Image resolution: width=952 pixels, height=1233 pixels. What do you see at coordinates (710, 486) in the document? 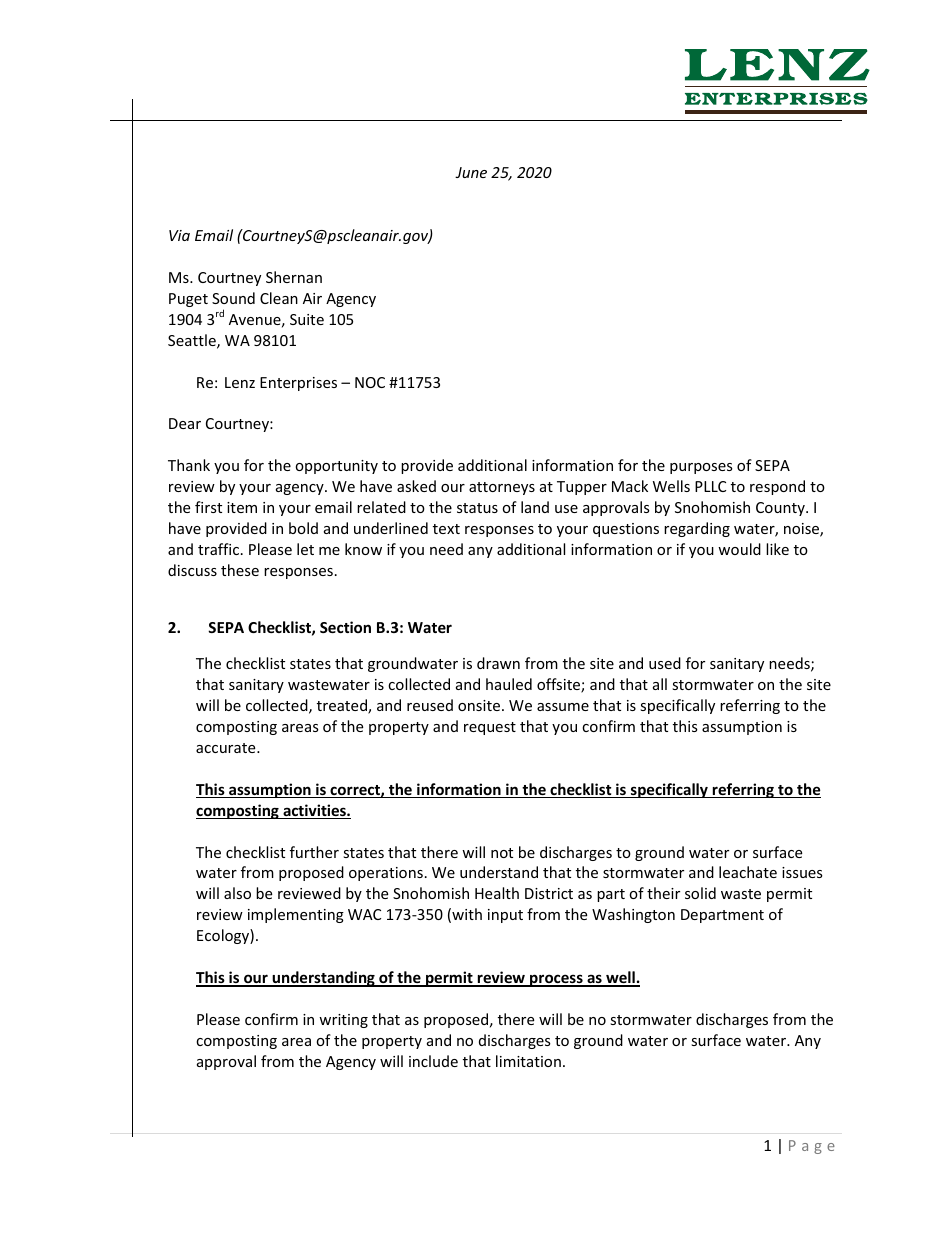
I see `PLLC` at bounding box center [710, 486].
